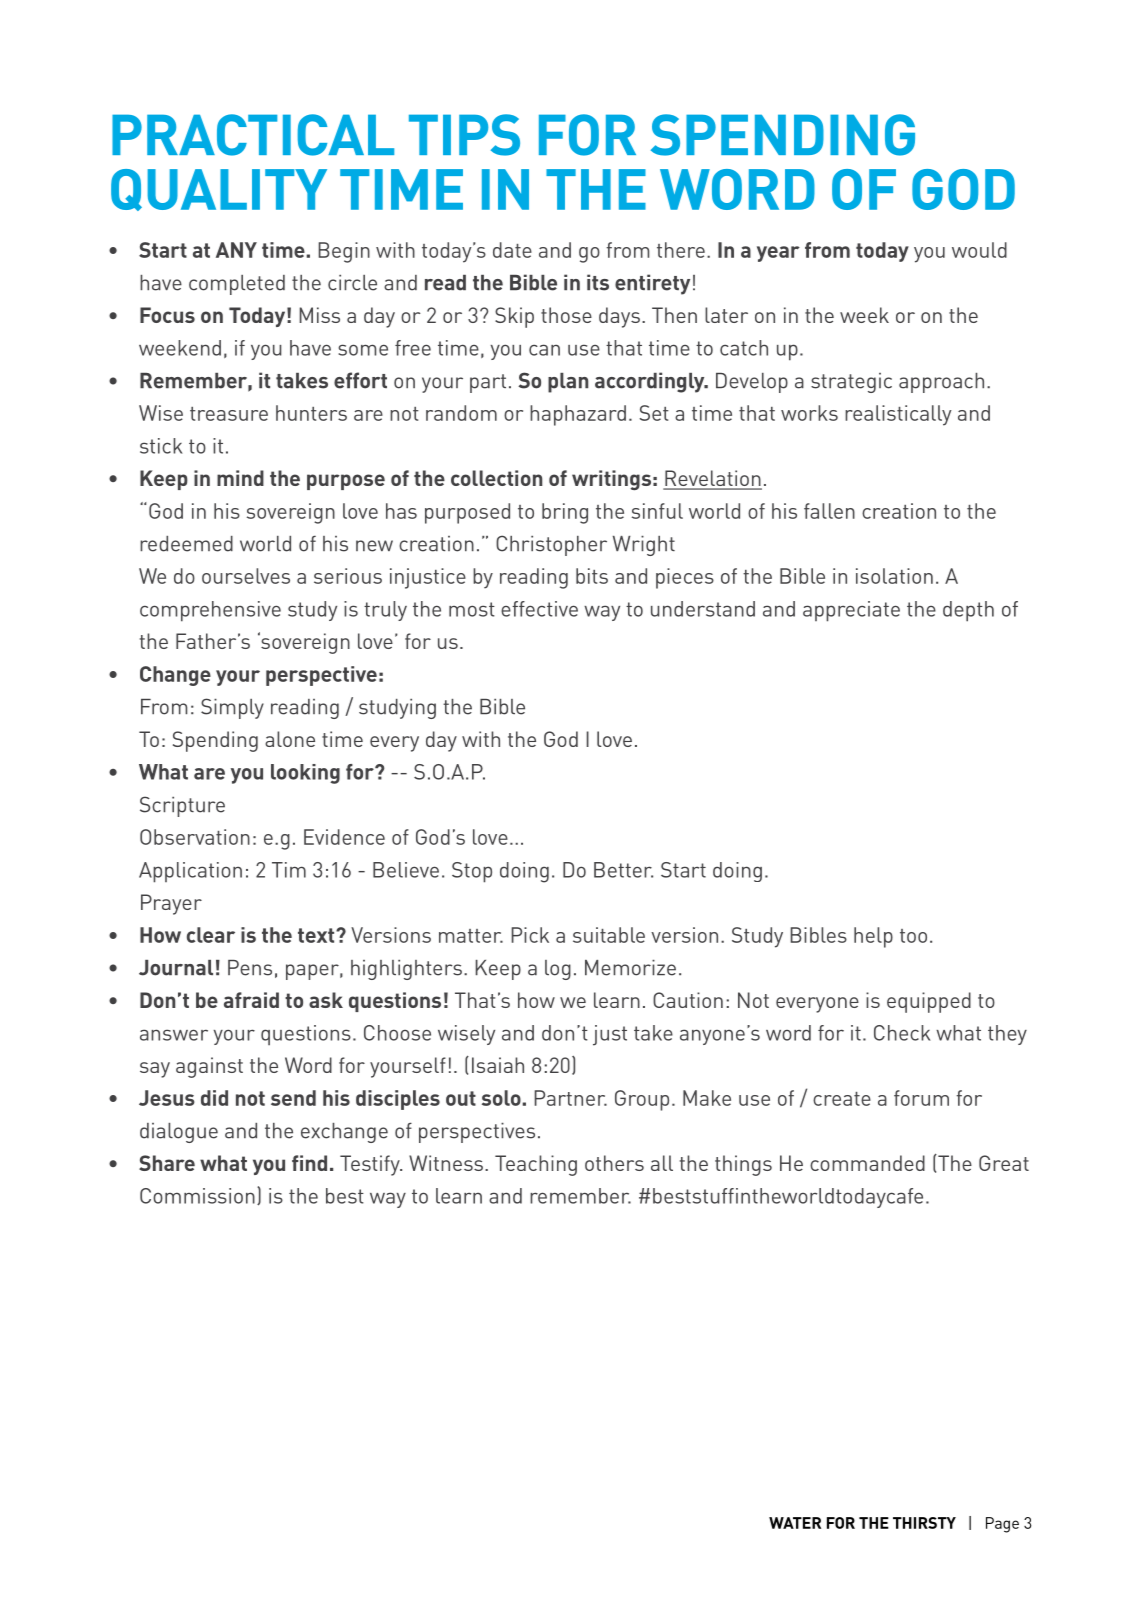  I want to click on Observation, so click(195, 837).
